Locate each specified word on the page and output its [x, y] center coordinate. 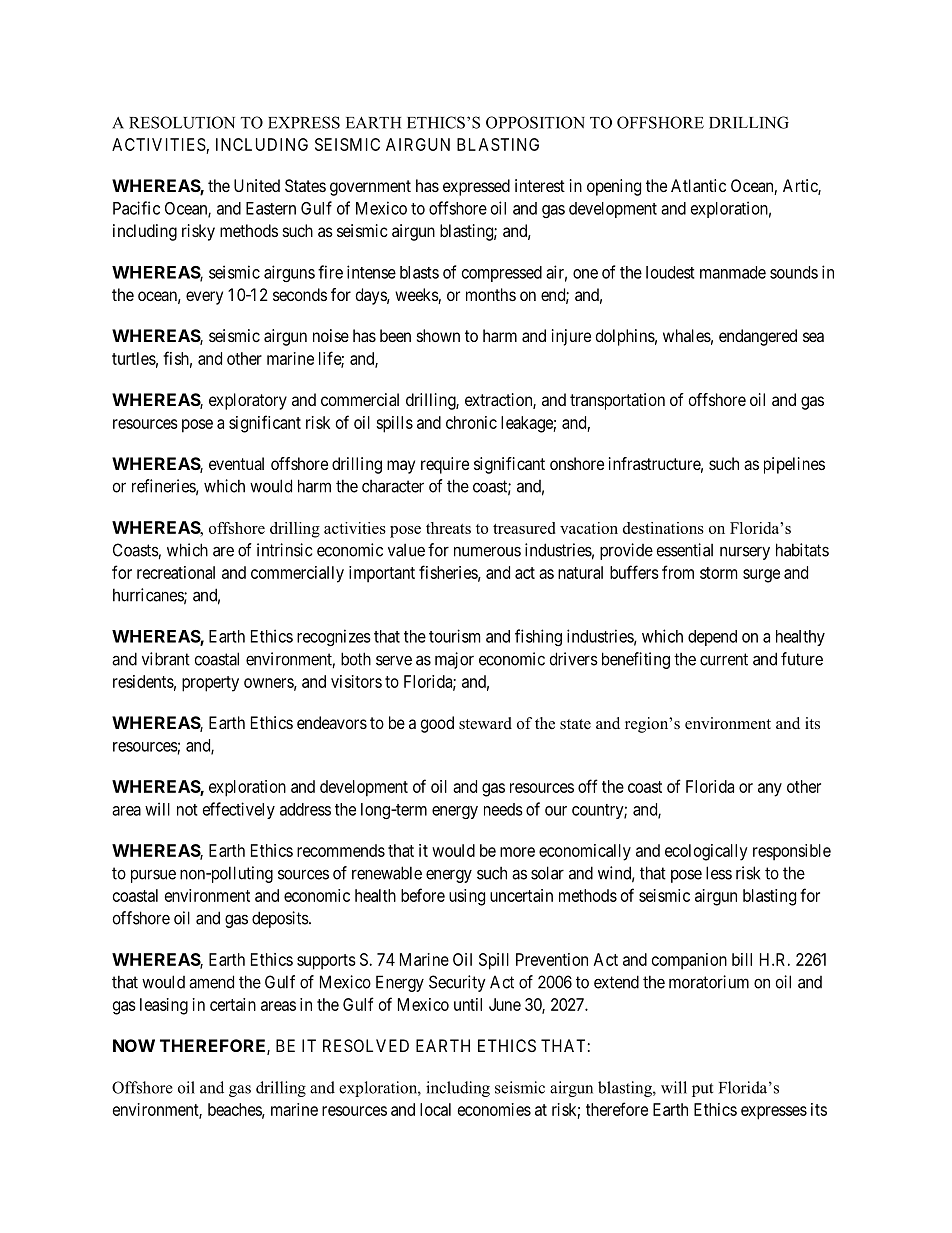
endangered [758, 337]
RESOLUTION [182, 122]
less [719, 873]
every [204, 298]
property [210, 684]
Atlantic [698, 185]
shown [438, 335]
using [467, 897]
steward [485, 723]
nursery [745, 553]
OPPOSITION [535, 122]
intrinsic [284, 550]
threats [448, 528]
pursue [153, 876]
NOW [134, 1045]
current [724, 659]
